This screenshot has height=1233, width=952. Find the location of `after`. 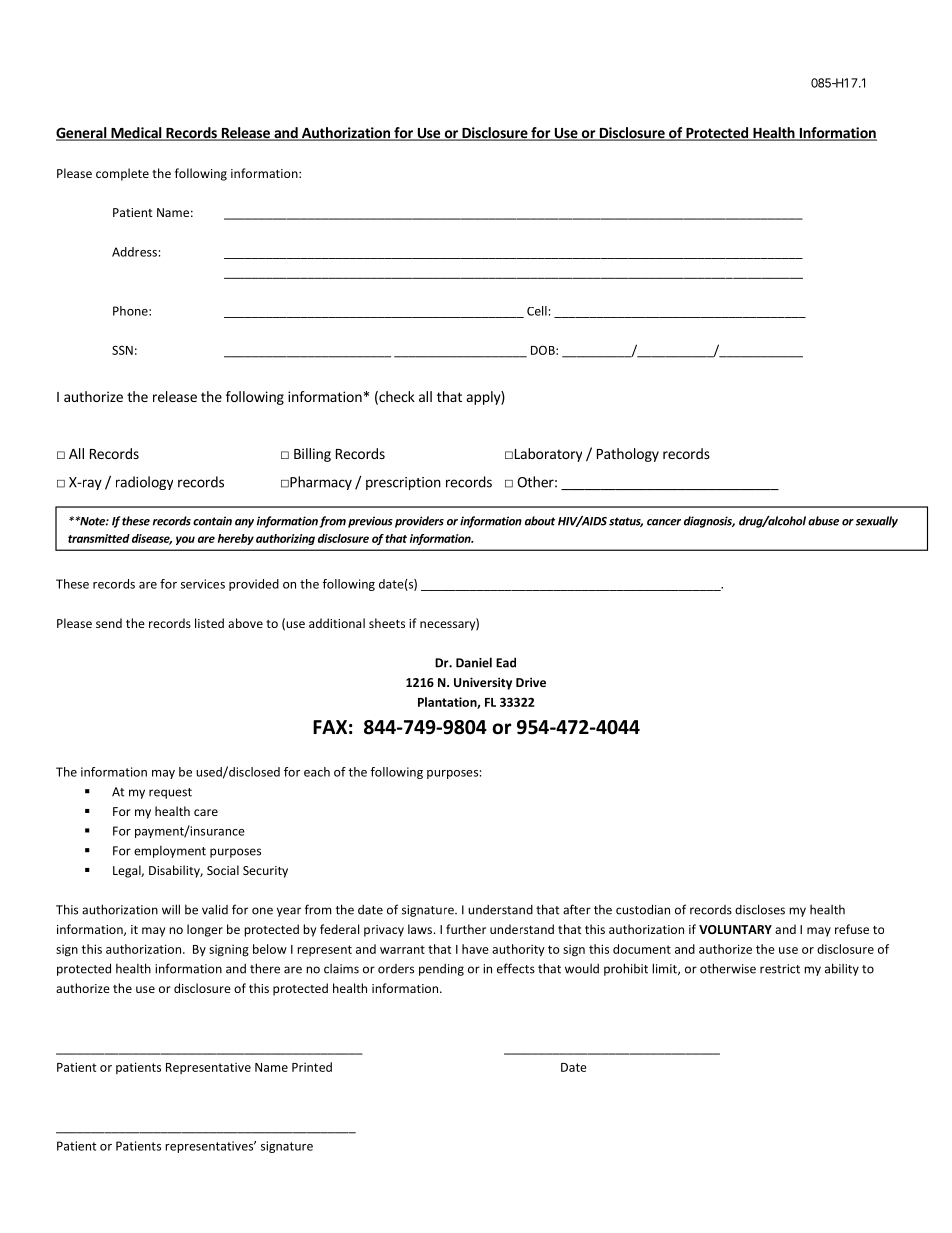

after is located at coordinates (577, 909).
